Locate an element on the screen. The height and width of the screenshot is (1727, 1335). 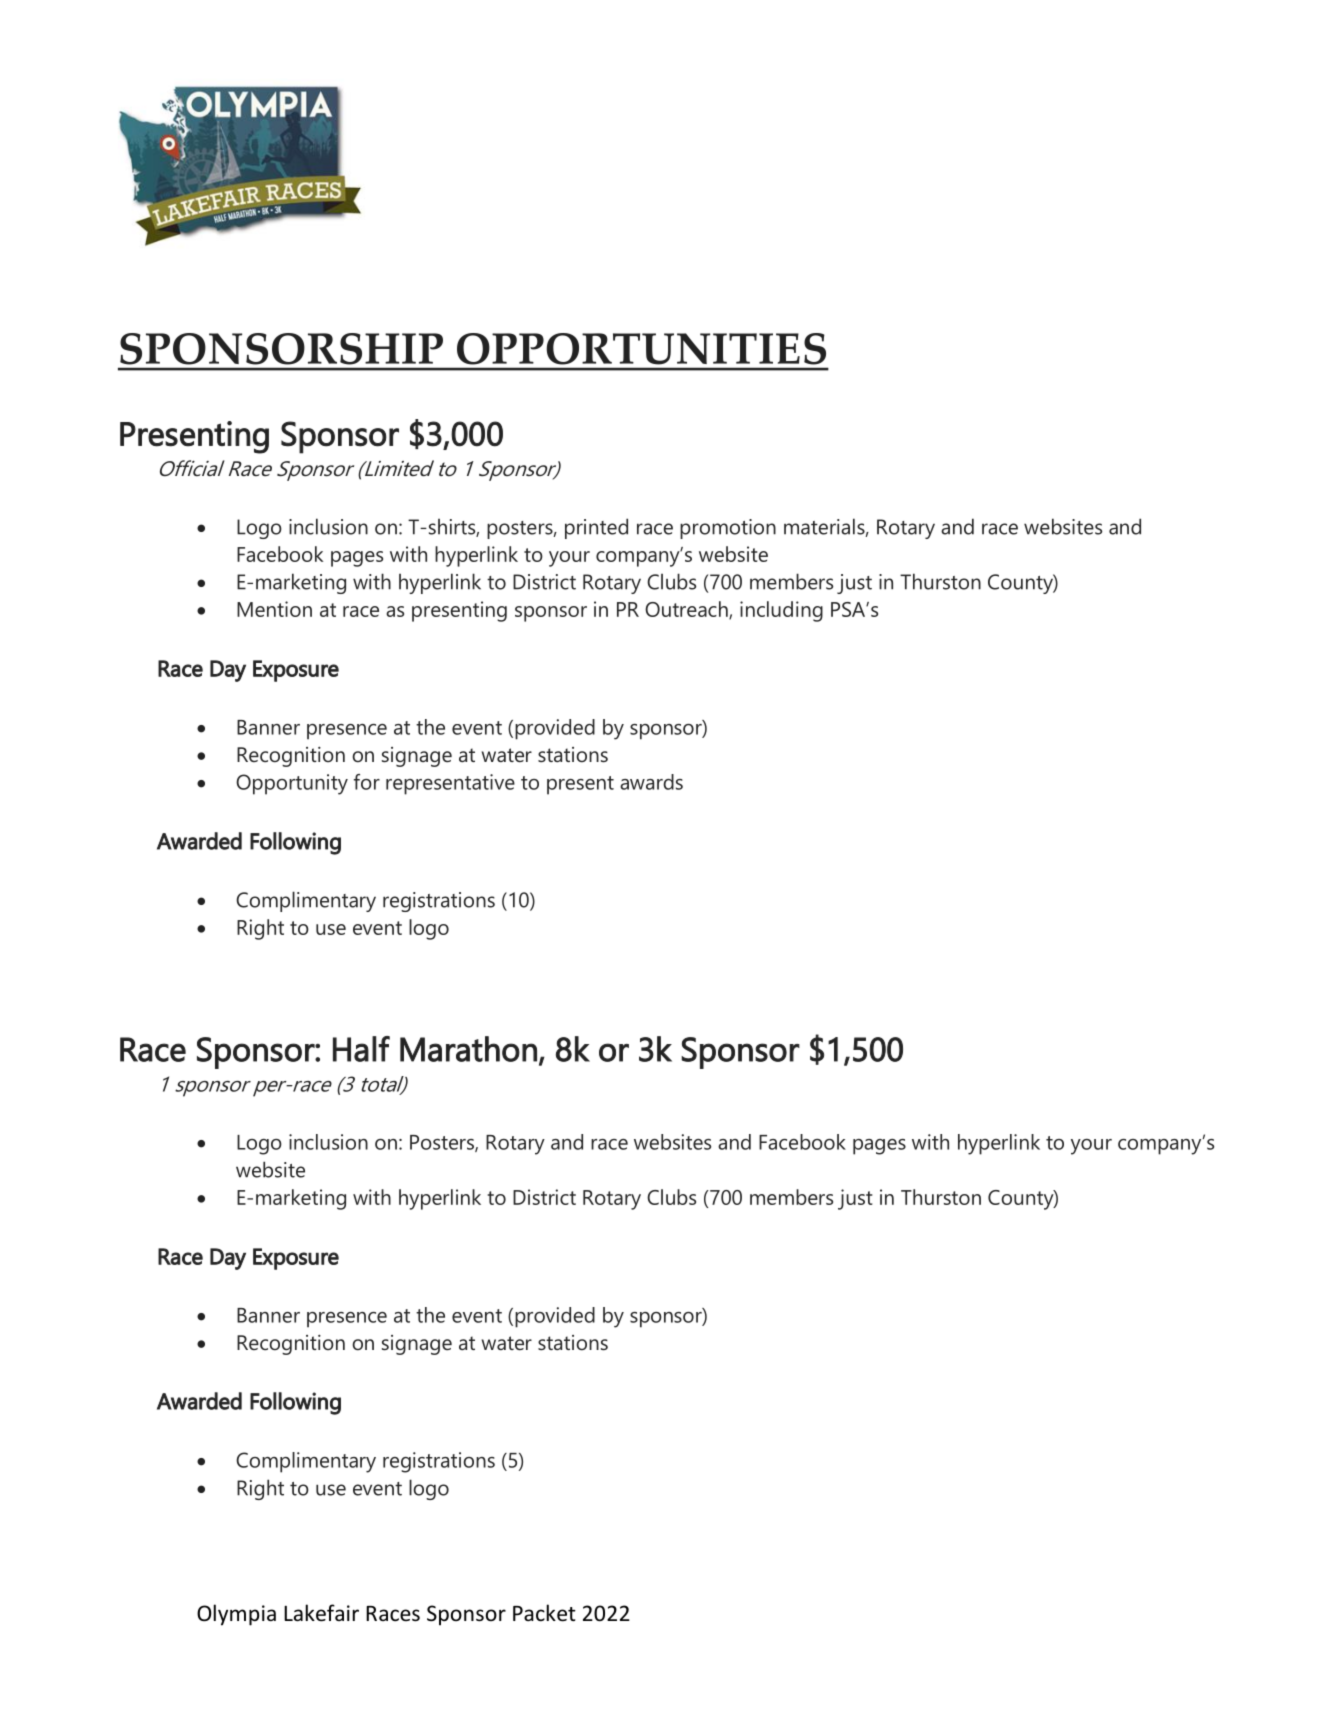
Marathon is located at coordinates (468, 1049).
